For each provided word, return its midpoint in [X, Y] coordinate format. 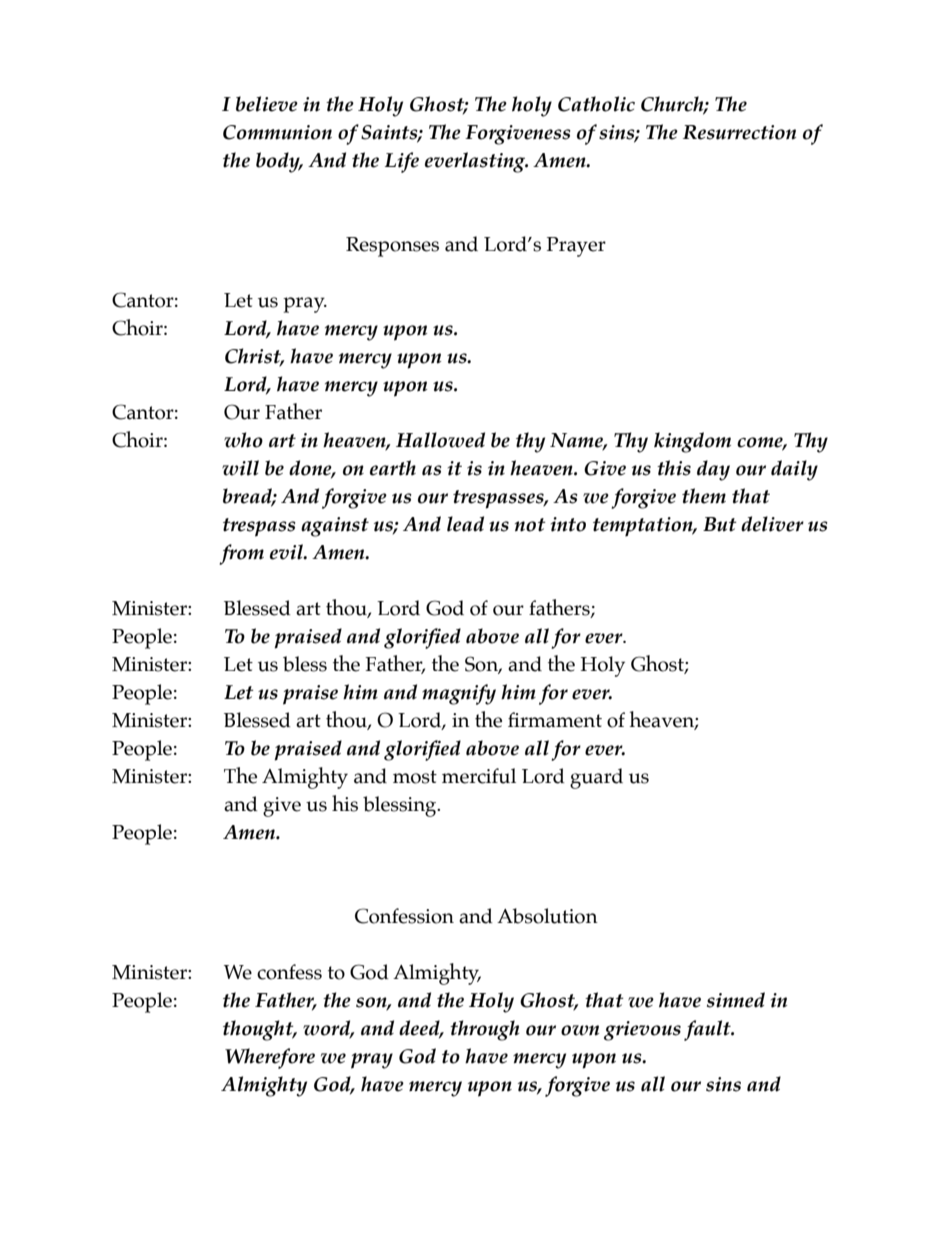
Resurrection [739, 132]
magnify [459, 694]
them [704, 496]
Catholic [596, 104]
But [720, 524]
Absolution [547, 916]
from [241, 554]
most [415, 777]
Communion [277, 132]
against [335, 527]
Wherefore [270, 1058]
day [713, 470]
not [530, 525]
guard [596, 778]
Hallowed [440, 440]
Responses [392, 247]
